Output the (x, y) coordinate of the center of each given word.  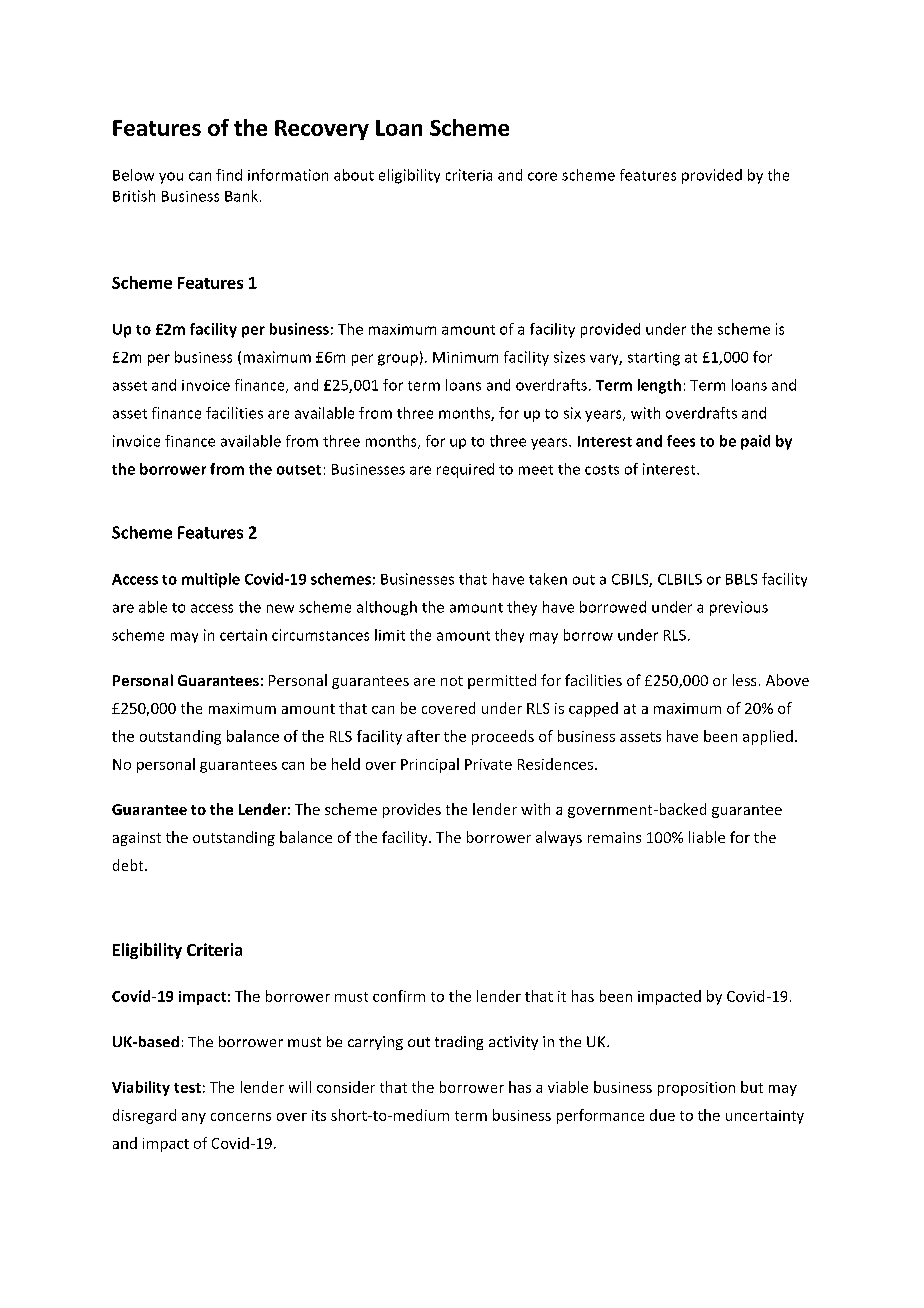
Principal (430, 765)
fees (681, 441)
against (137, 839)
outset (299, 470)
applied (768, 737)
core (542, 176)
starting (654, 359)
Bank (241, 196)
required (465, 470)
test (187, 1088)
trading (459, 1043)
